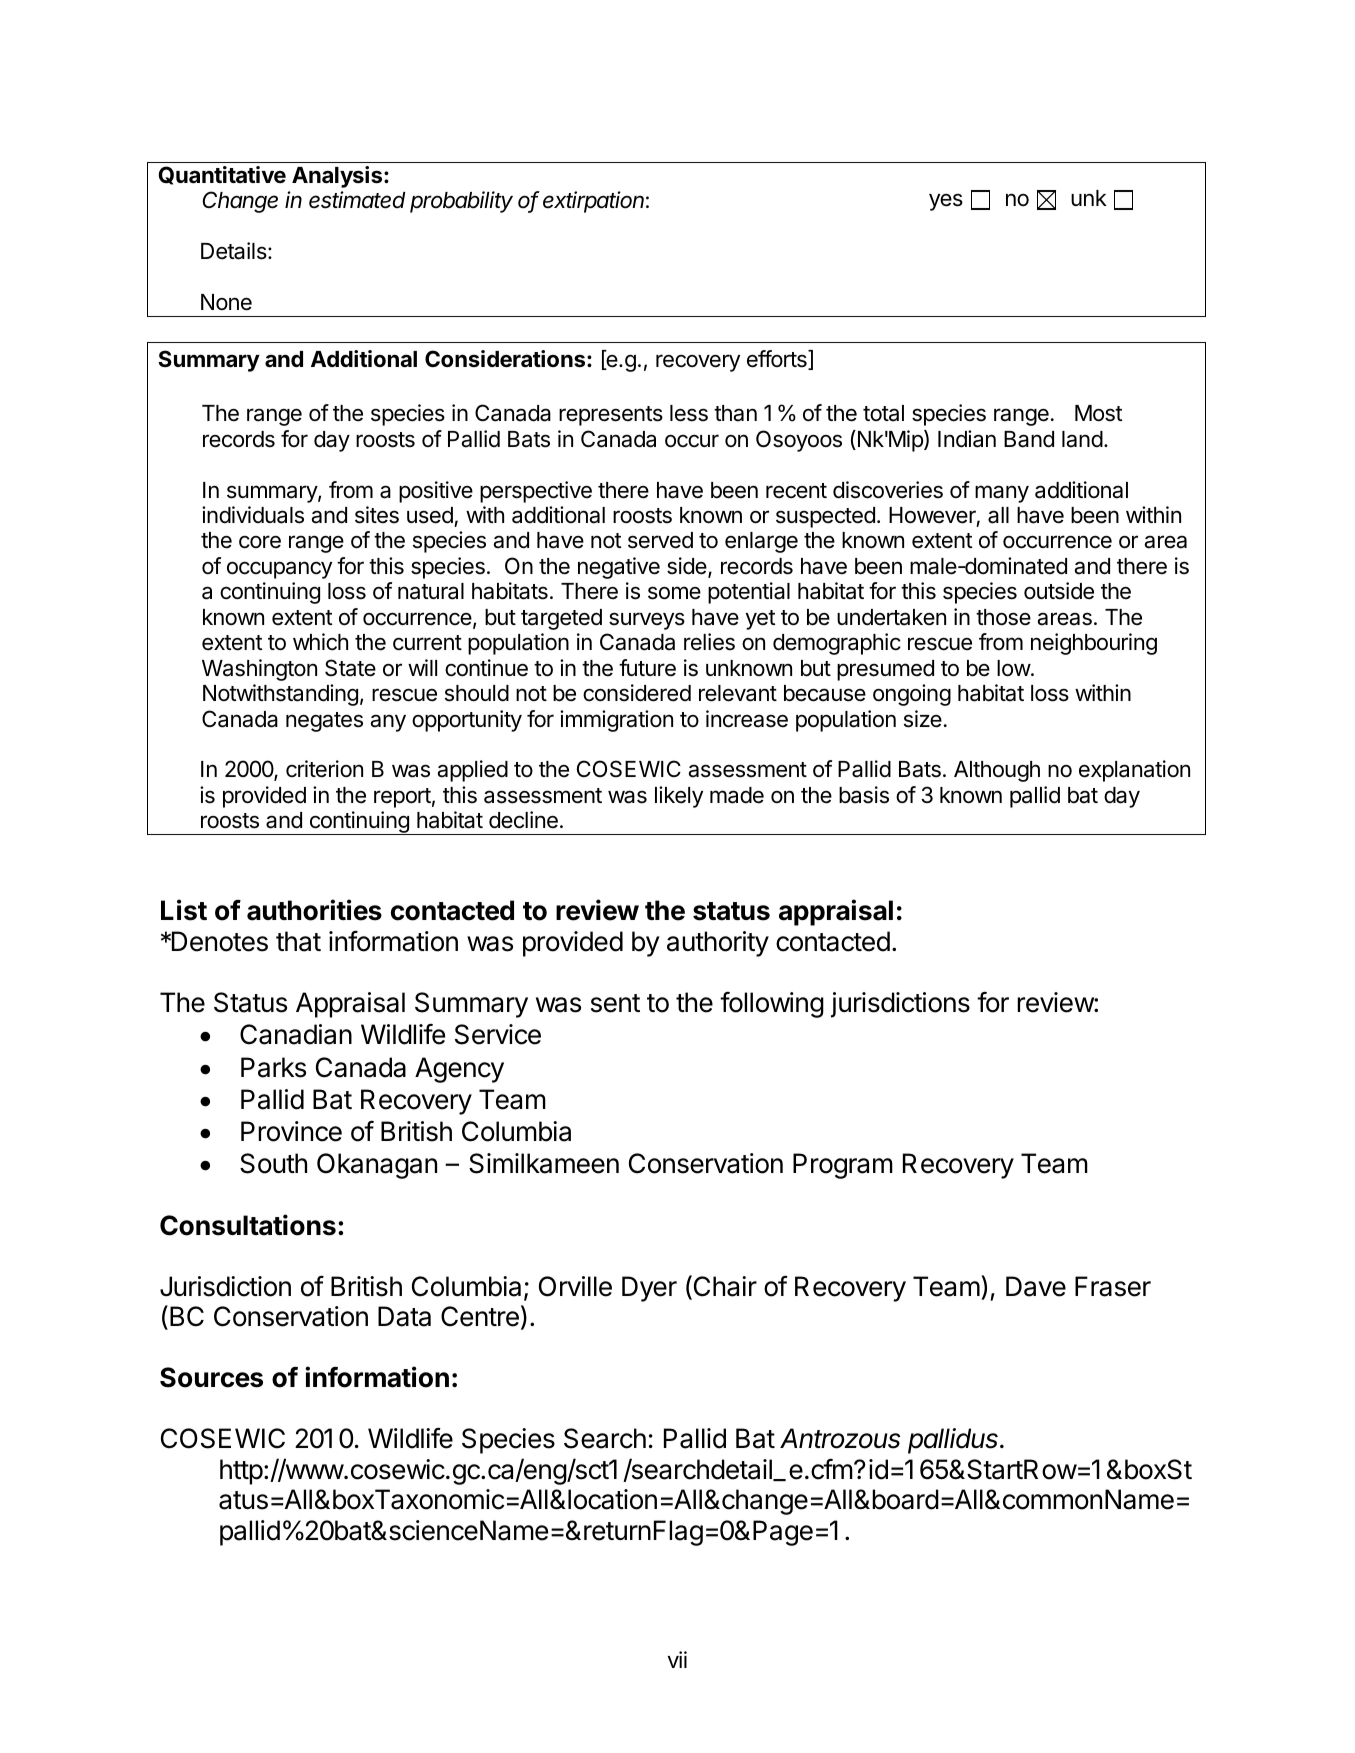 This document has height=1753, width=1355. I want to click on estimated, so click(357, 200).
